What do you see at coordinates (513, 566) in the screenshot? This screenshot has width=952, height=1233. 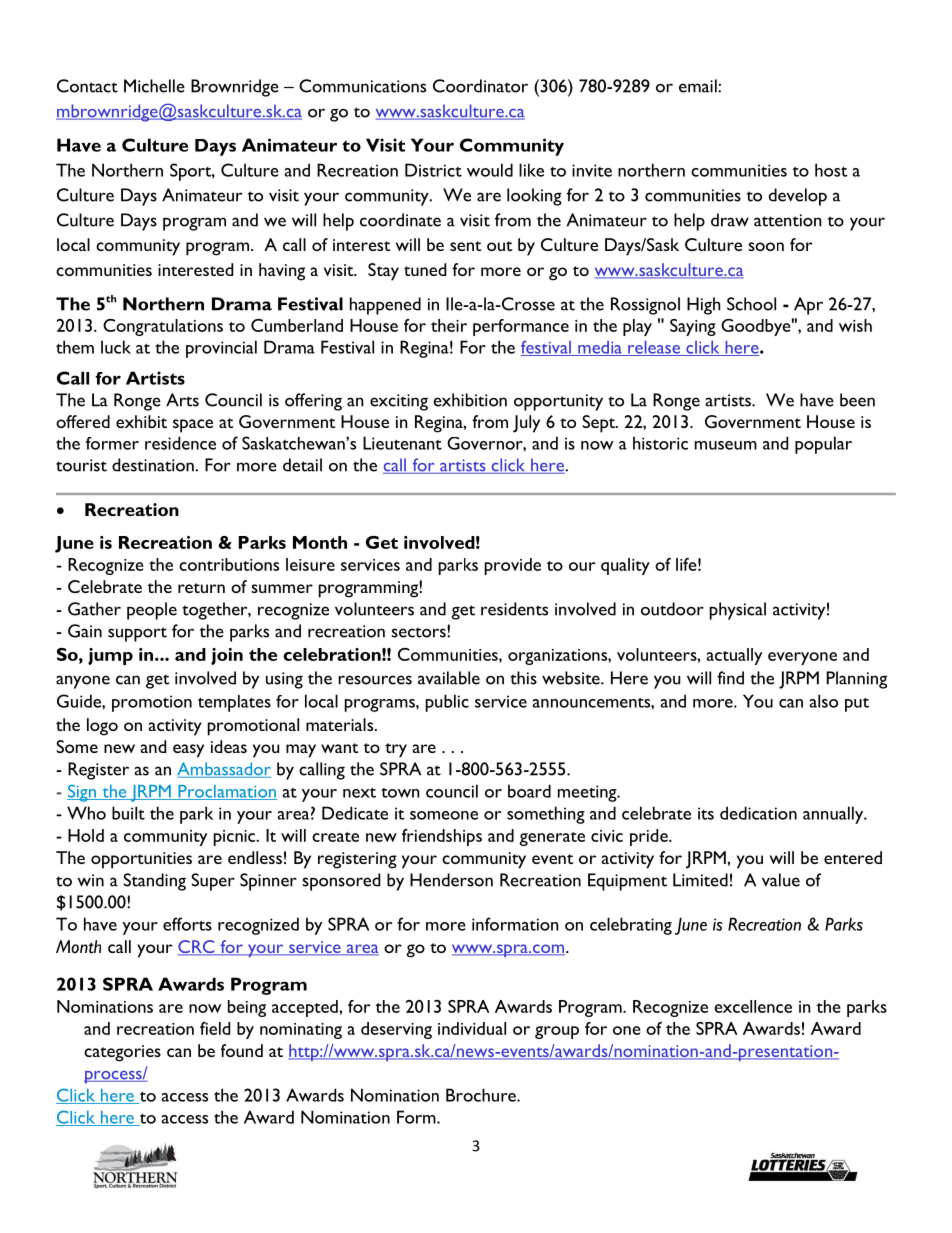 I see `provide` at bounding box center [513, 566].
